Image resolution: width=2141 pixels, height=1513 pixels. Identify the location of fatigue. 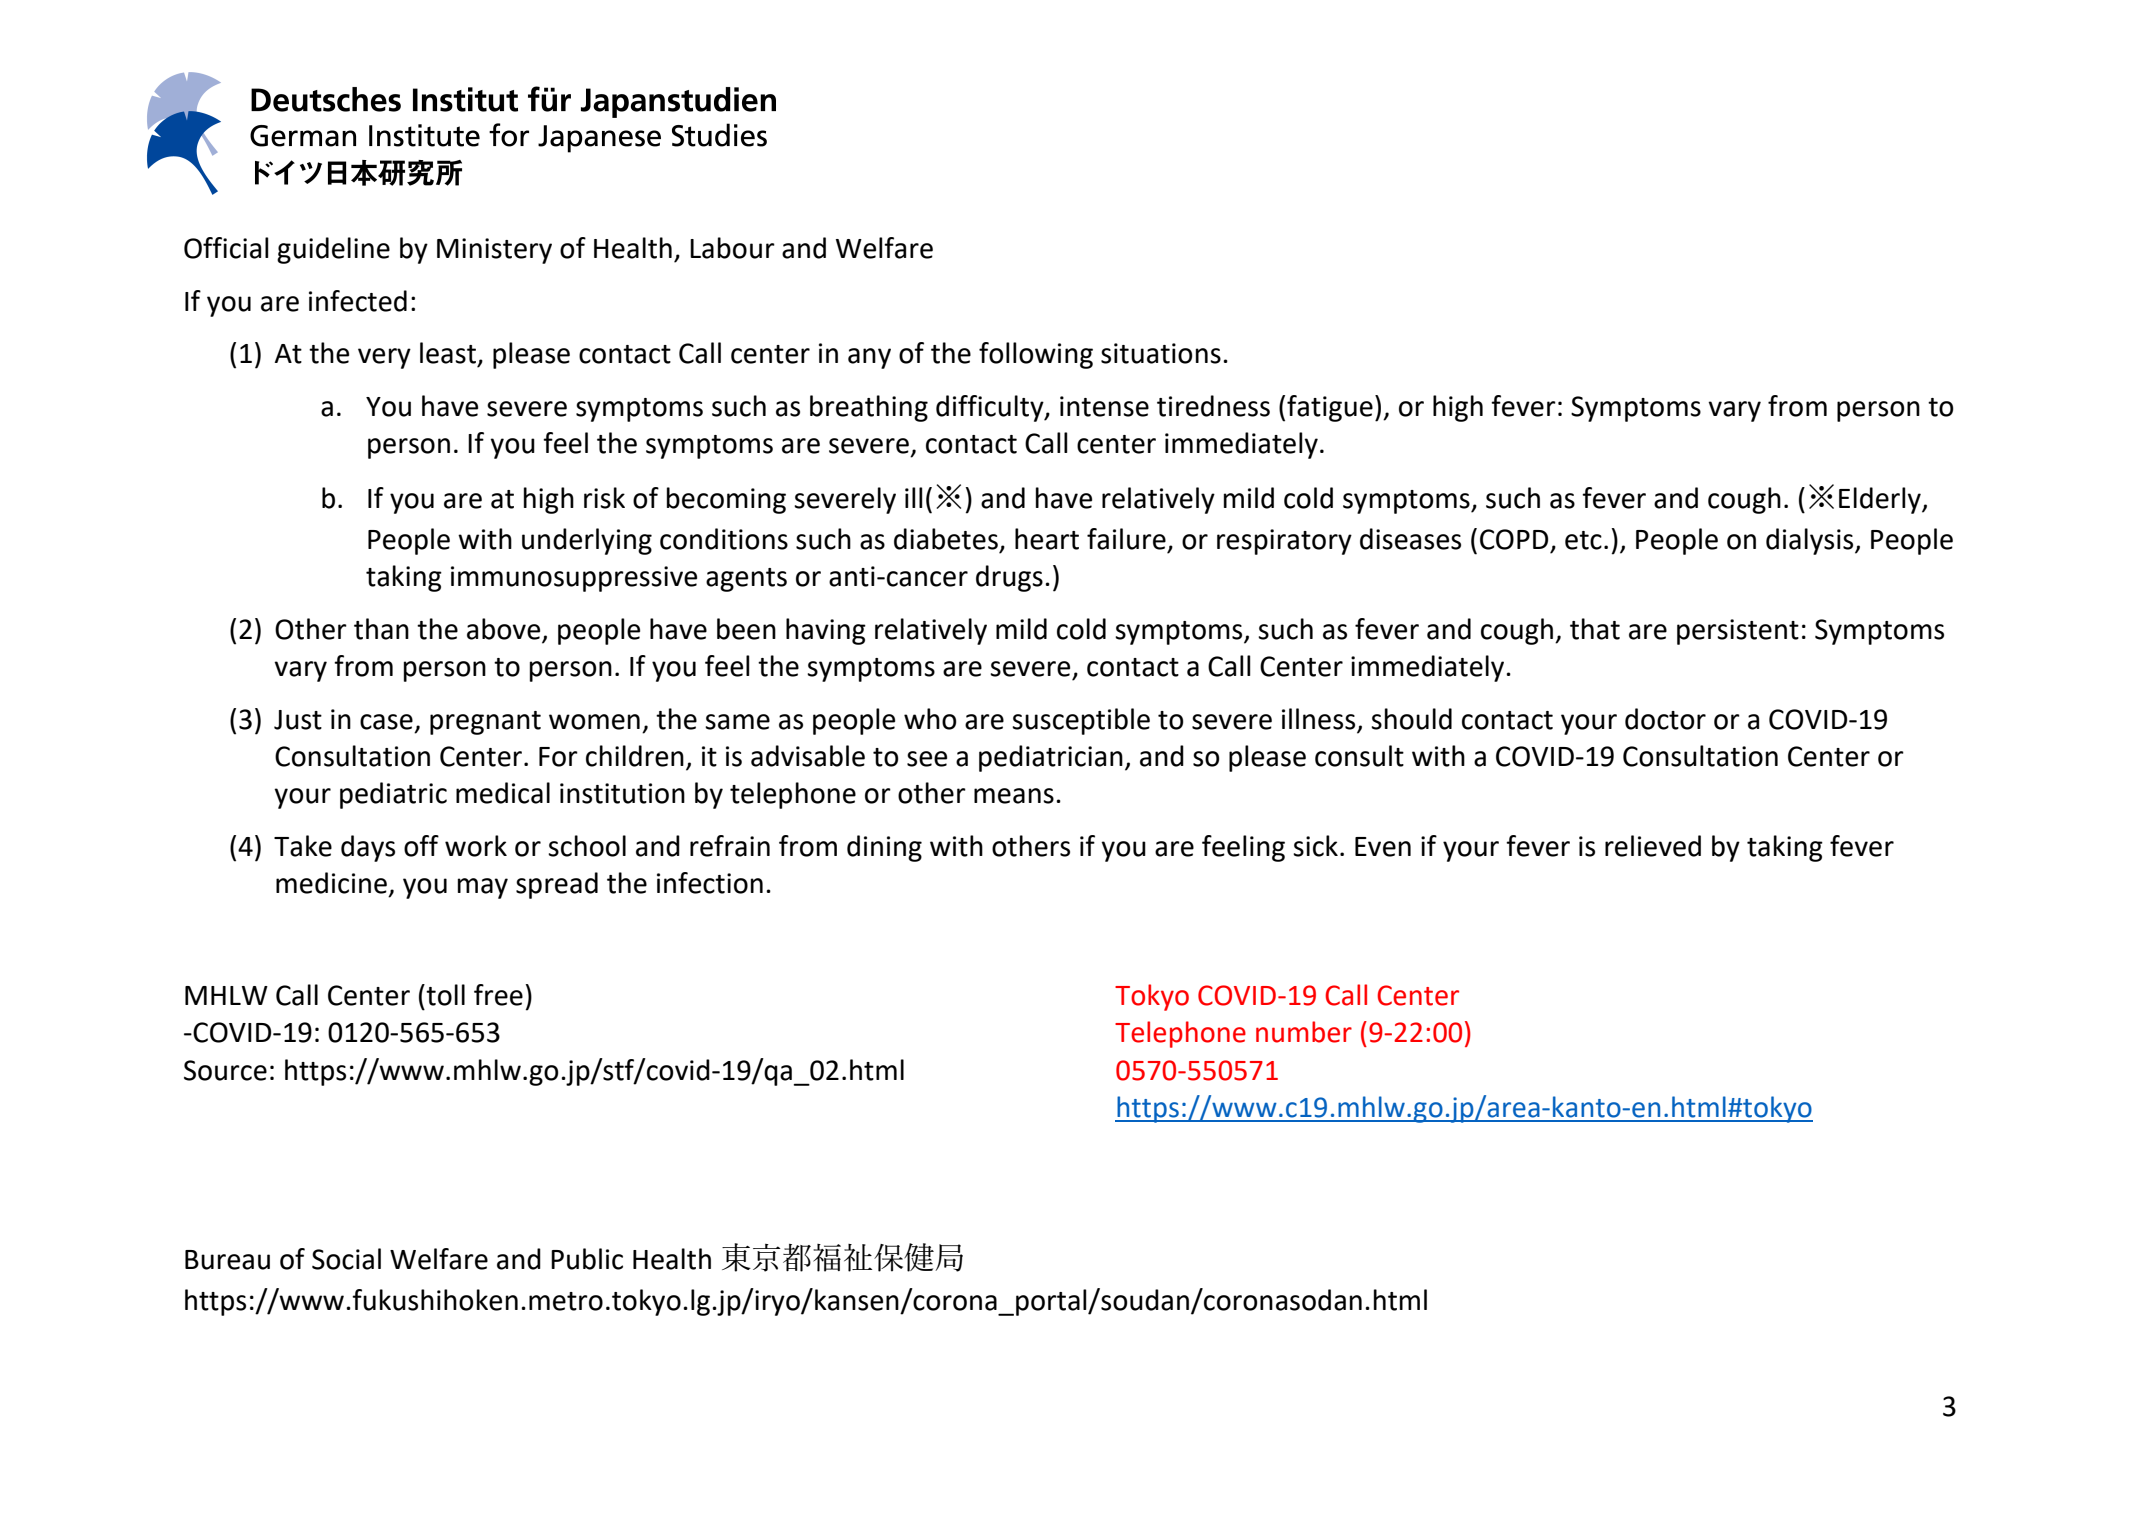
(1330, 408).
